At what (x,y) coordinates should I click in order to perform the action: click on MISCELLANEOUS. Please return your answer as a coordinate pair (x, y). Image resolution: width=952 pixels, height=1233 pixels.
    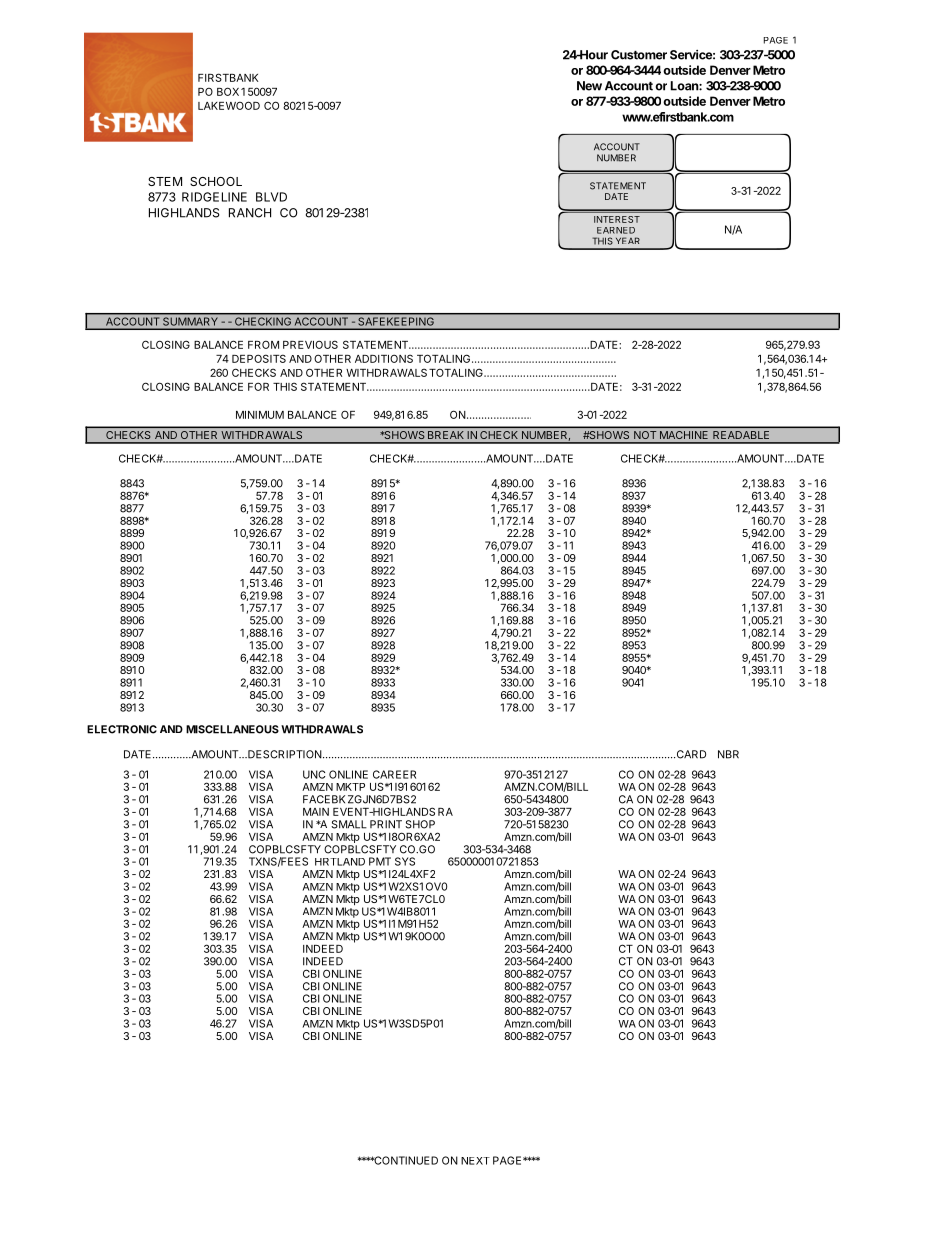
    Looking at the image, I should click on (232, 729).
